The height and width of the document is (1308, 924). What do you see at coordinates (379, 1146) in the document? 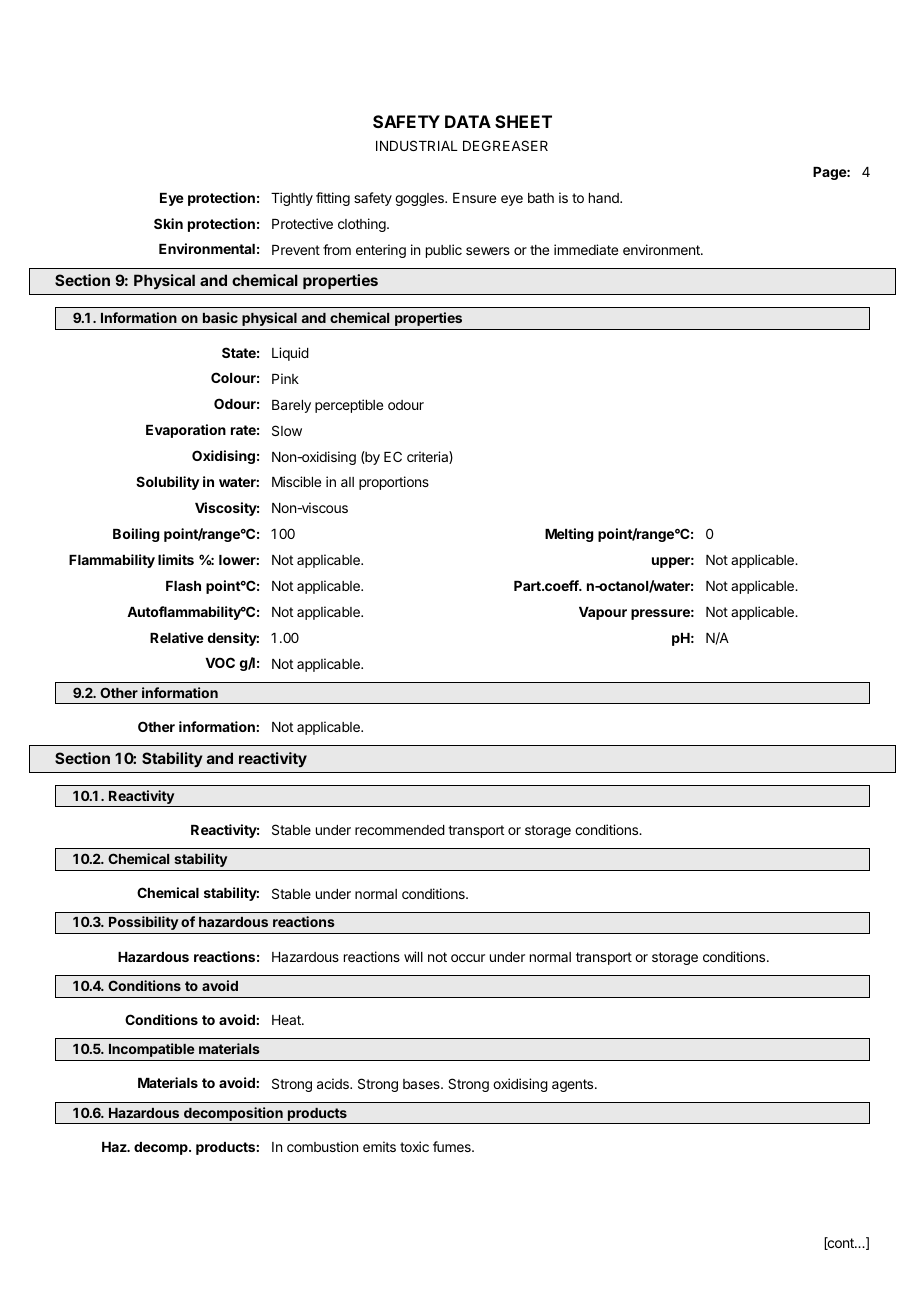
I see `emits` at bounding box center [379, 1146].
